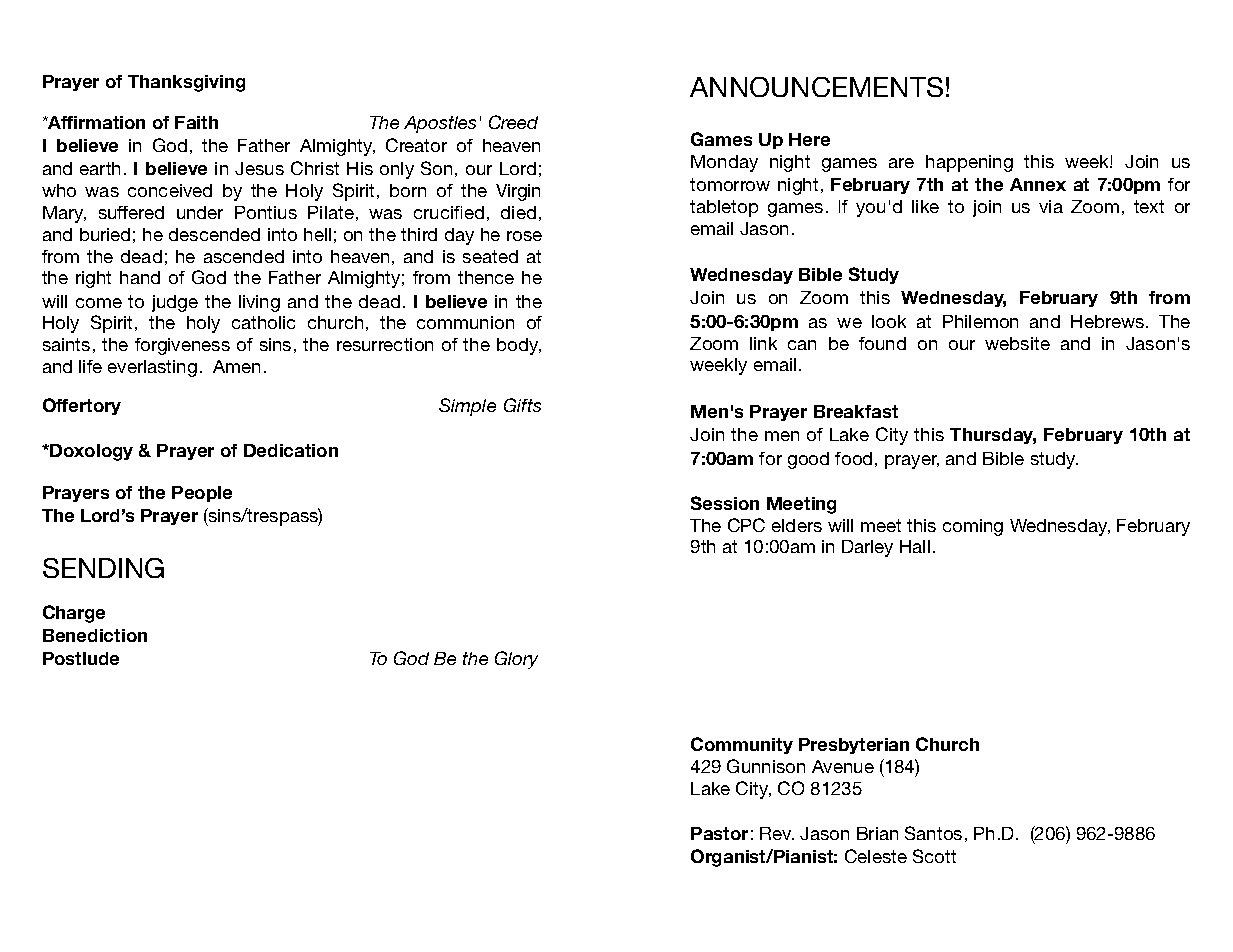 The height and width of the screenshot is (952, 1233). Describe the element at coordinates (1017, 343) in the screenshot. I see `website` at that location.
